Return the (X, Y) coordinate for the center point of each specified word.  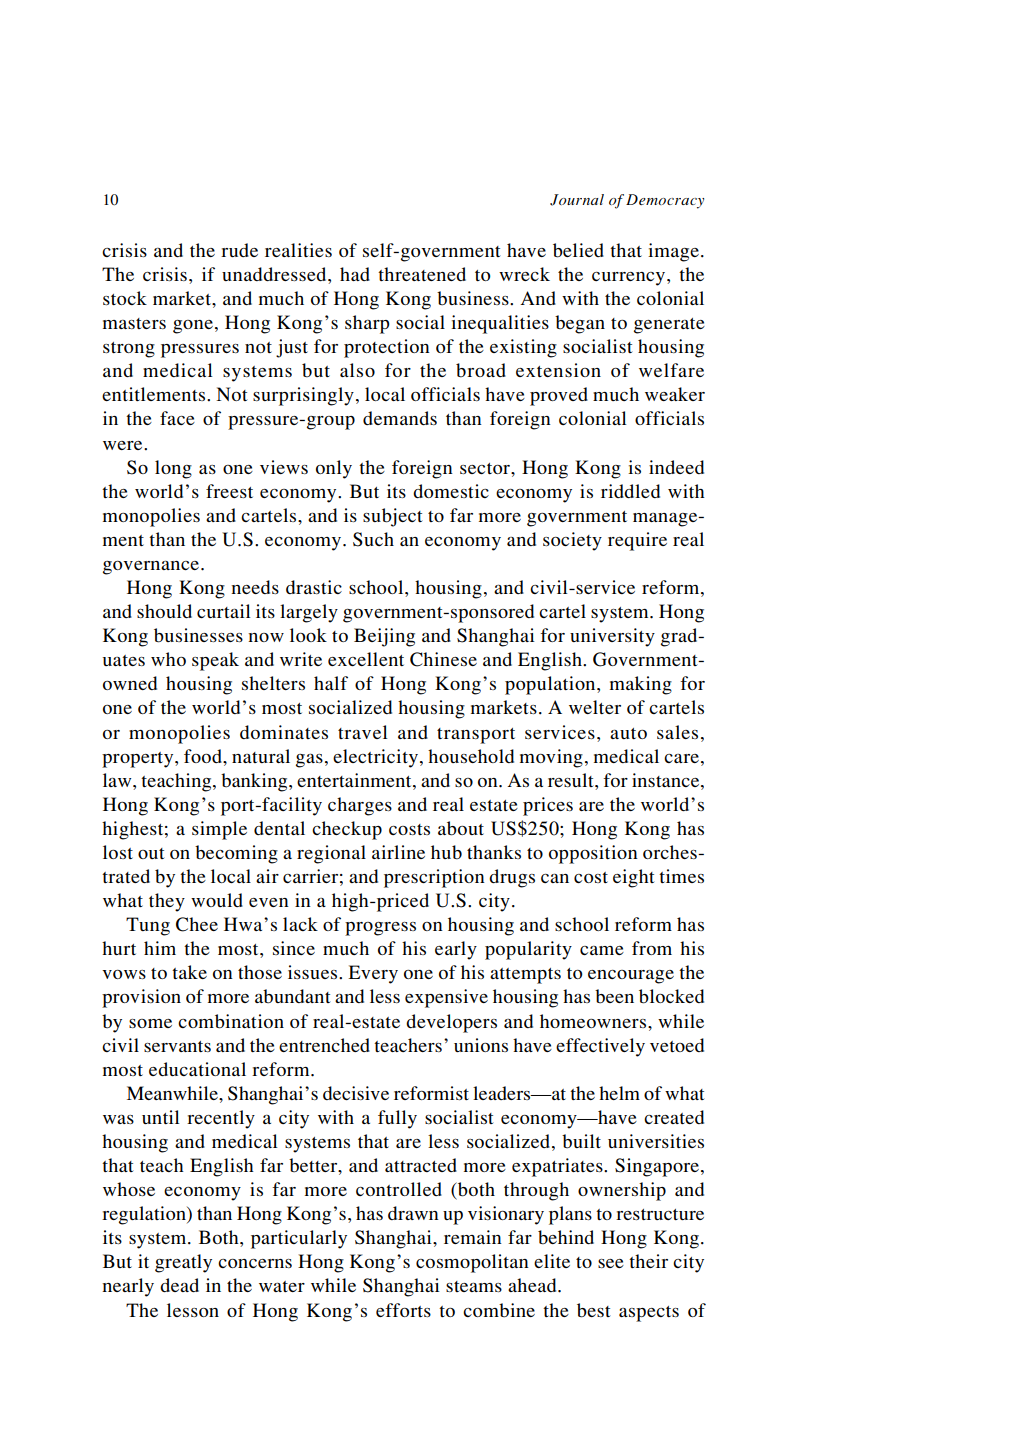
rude (239, 250)
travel (363, 732)
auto (628, 733)
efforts (403, 1310)
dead (179, 1285)
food (204, 756)
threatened (422, 274)
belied (578, 250)
